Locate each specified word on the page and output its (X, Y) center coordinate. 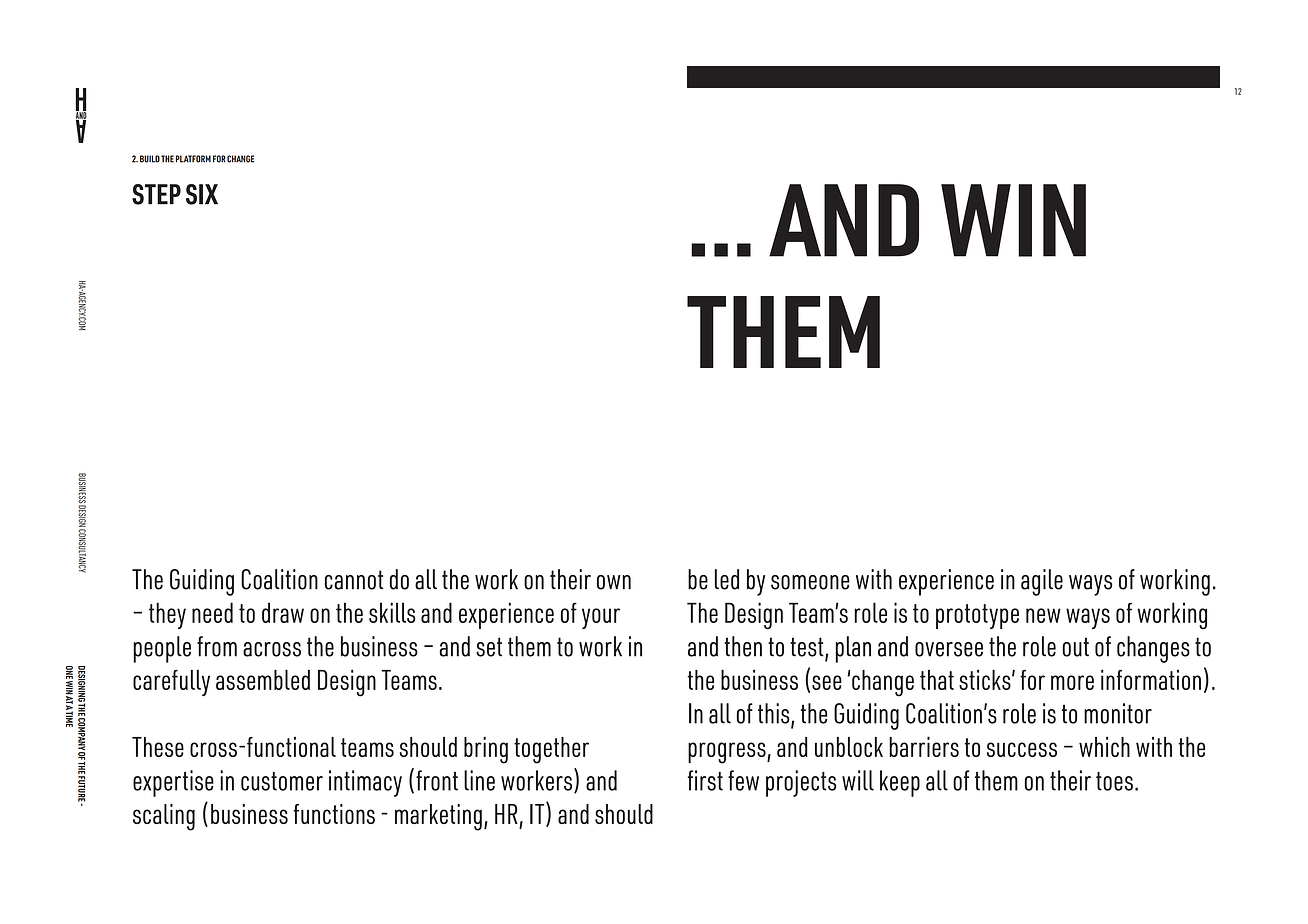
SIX (202, 194)
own (614, 582)
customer (282, 781)
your (601, 618)
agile (1042, 582)
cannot (354, 580)
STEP (156, 194)
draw (283, 612)
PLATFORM (193, 159)
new (1043, 615)
